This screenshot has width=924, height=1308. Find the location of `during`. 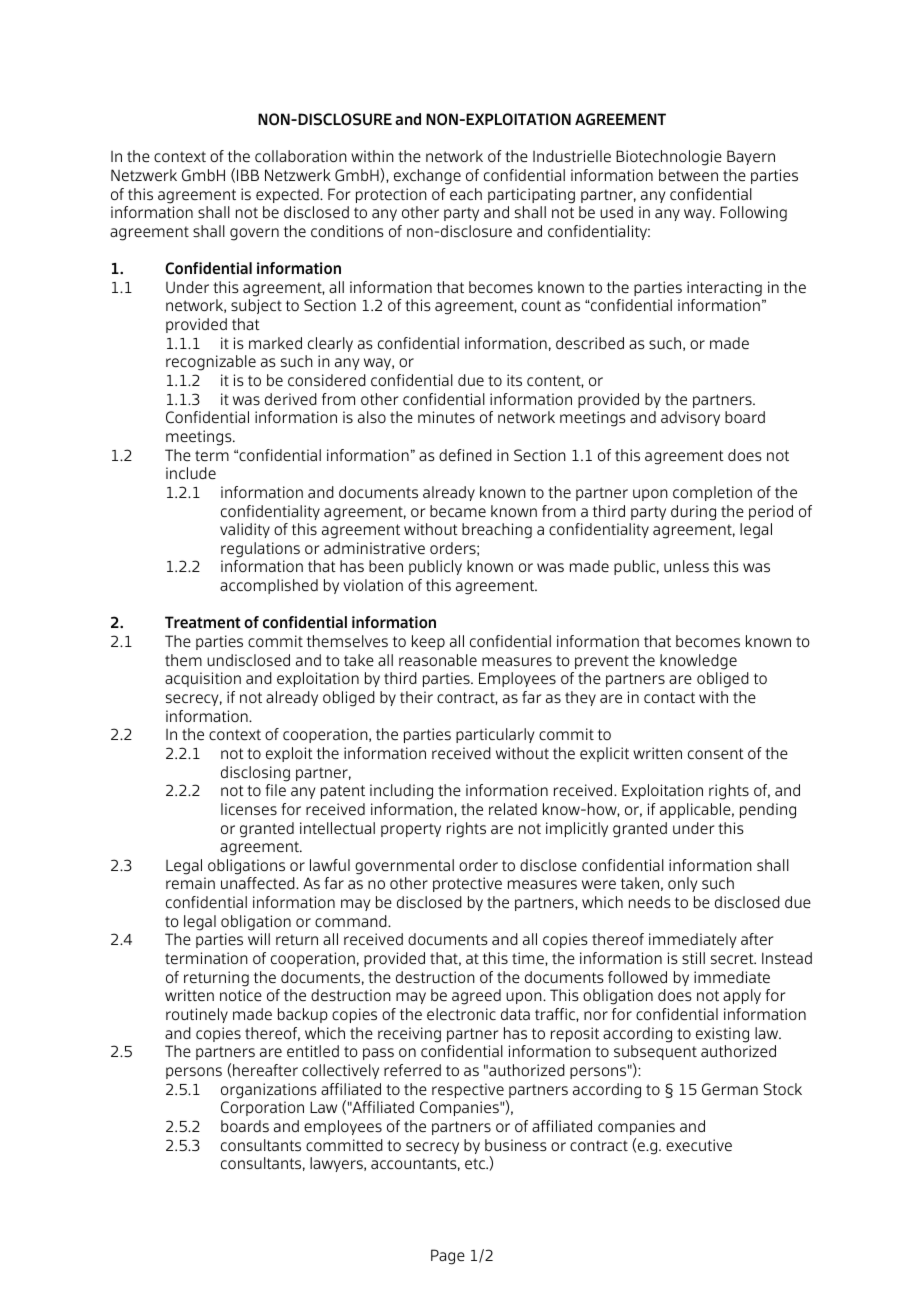

during is located at coordinates (693, 513).
